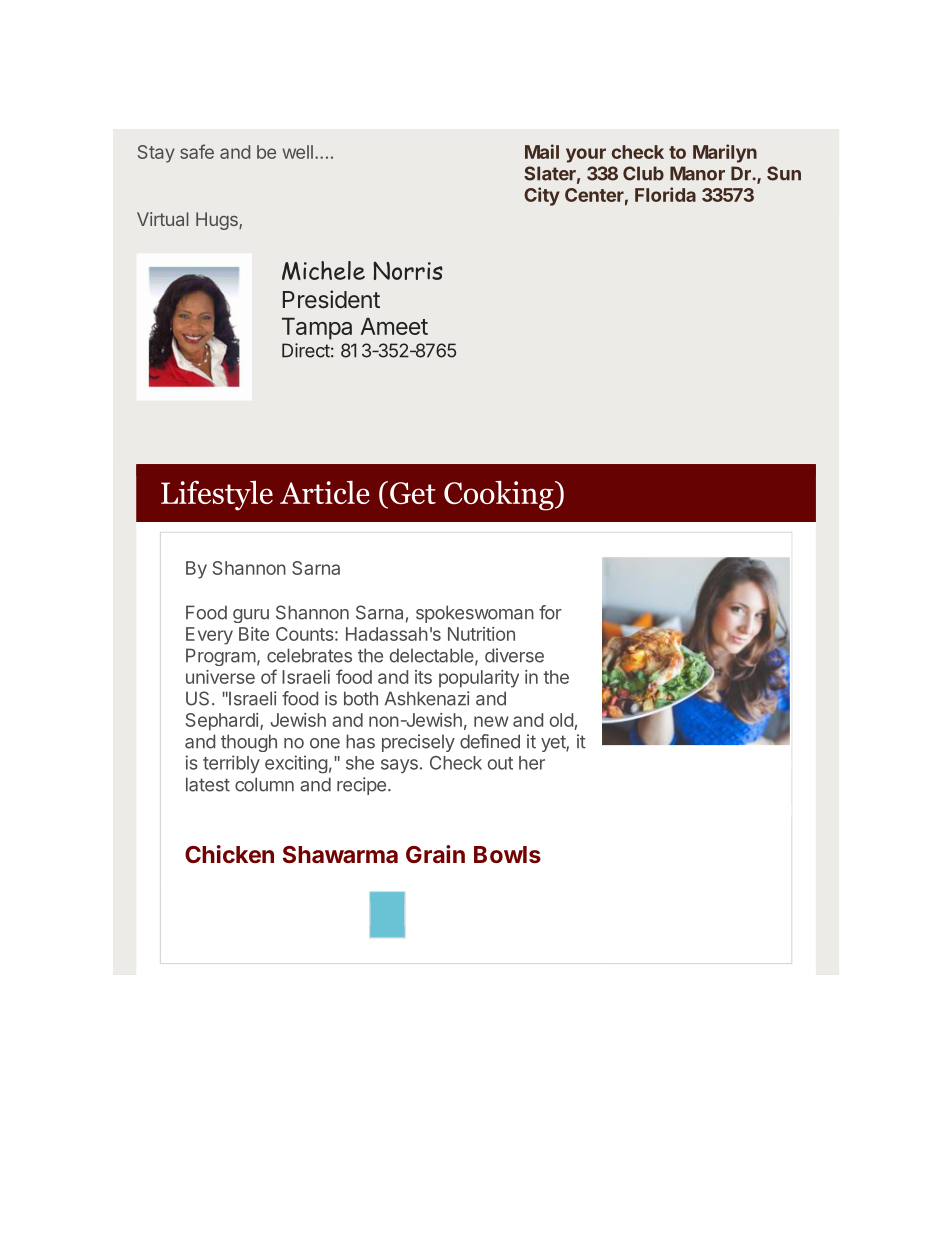  What do you see at coordinates (542, 151) in the document?
I see `Mail` at bounding box center [542, 151].
